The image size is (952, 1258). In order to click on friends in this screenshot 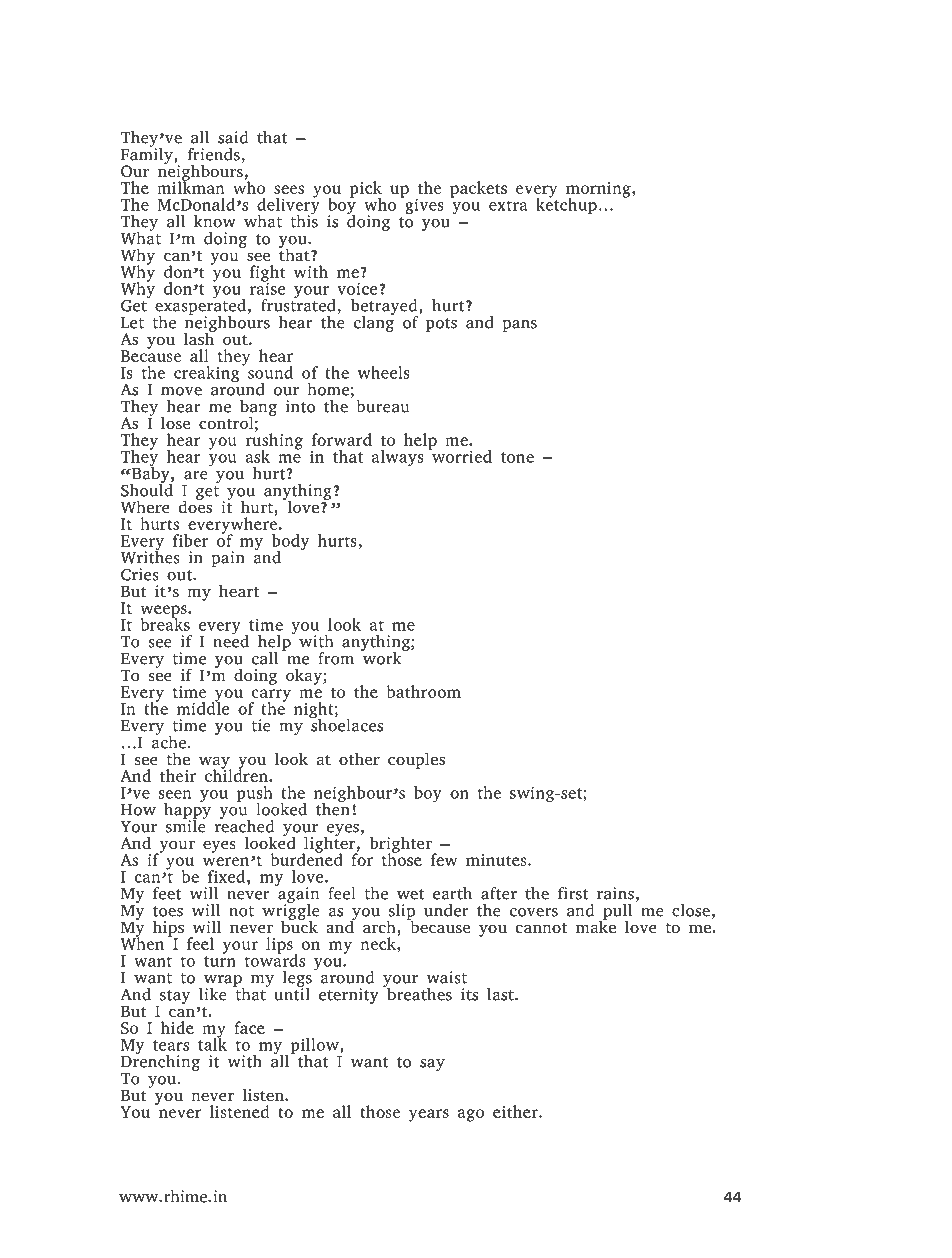, I will do `click(214, 154)`.
